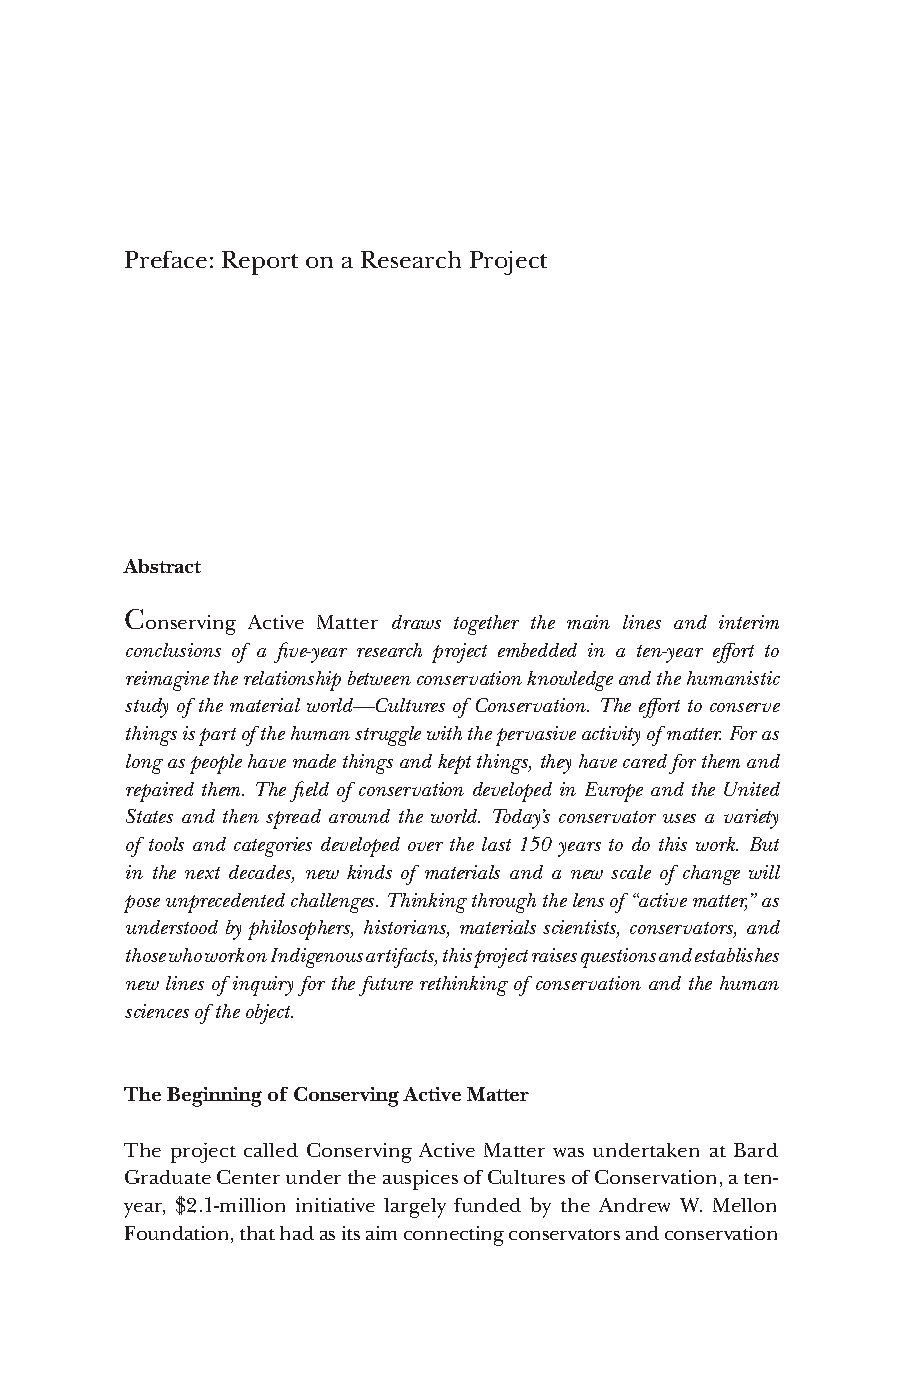  I want to click on conserve, so click(745, 707).
